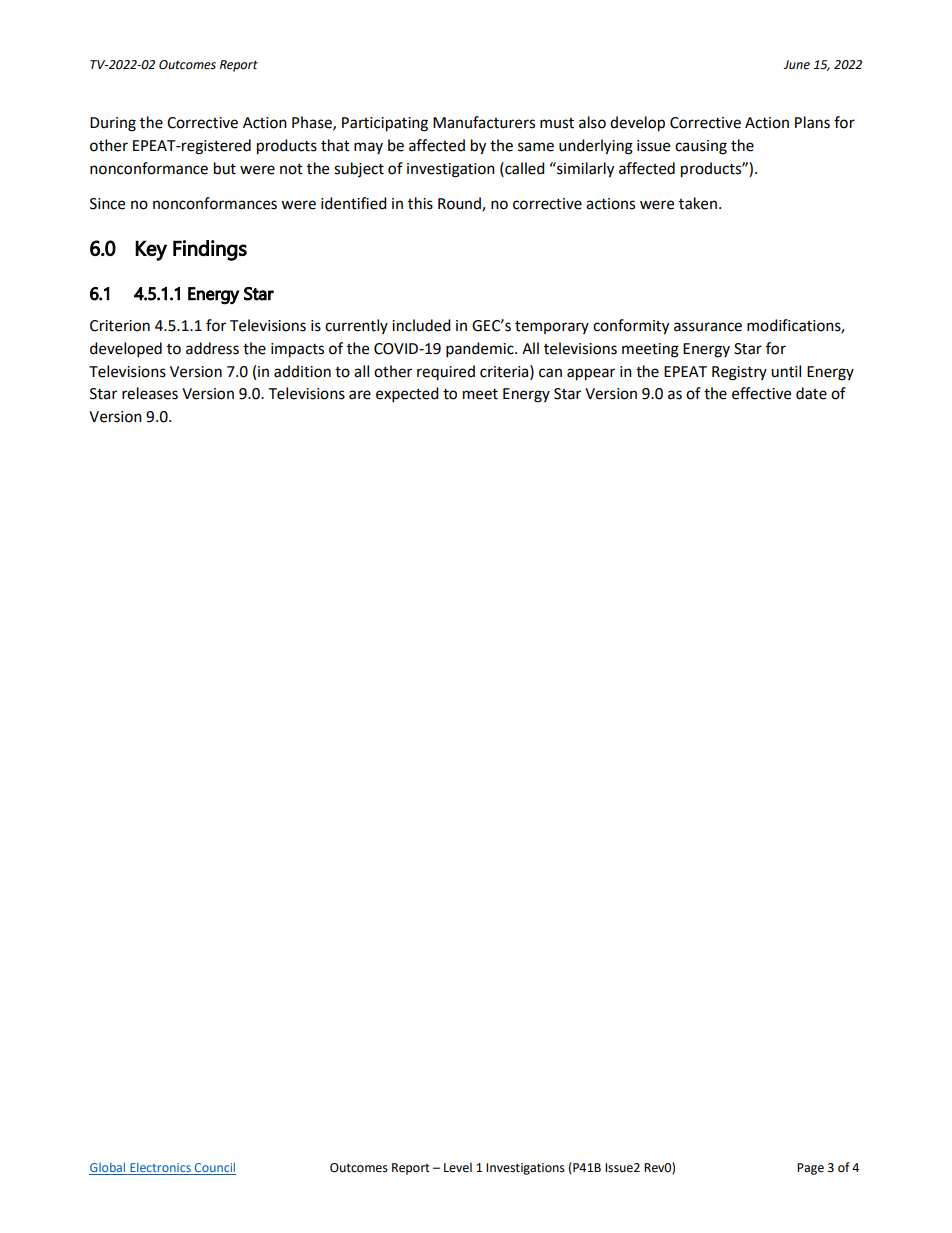 This screenshot has height=1233, width=952. What do you see at coordinates (212, 348) in the screenshot?
I see `address` at bounding box center [212, 348].
